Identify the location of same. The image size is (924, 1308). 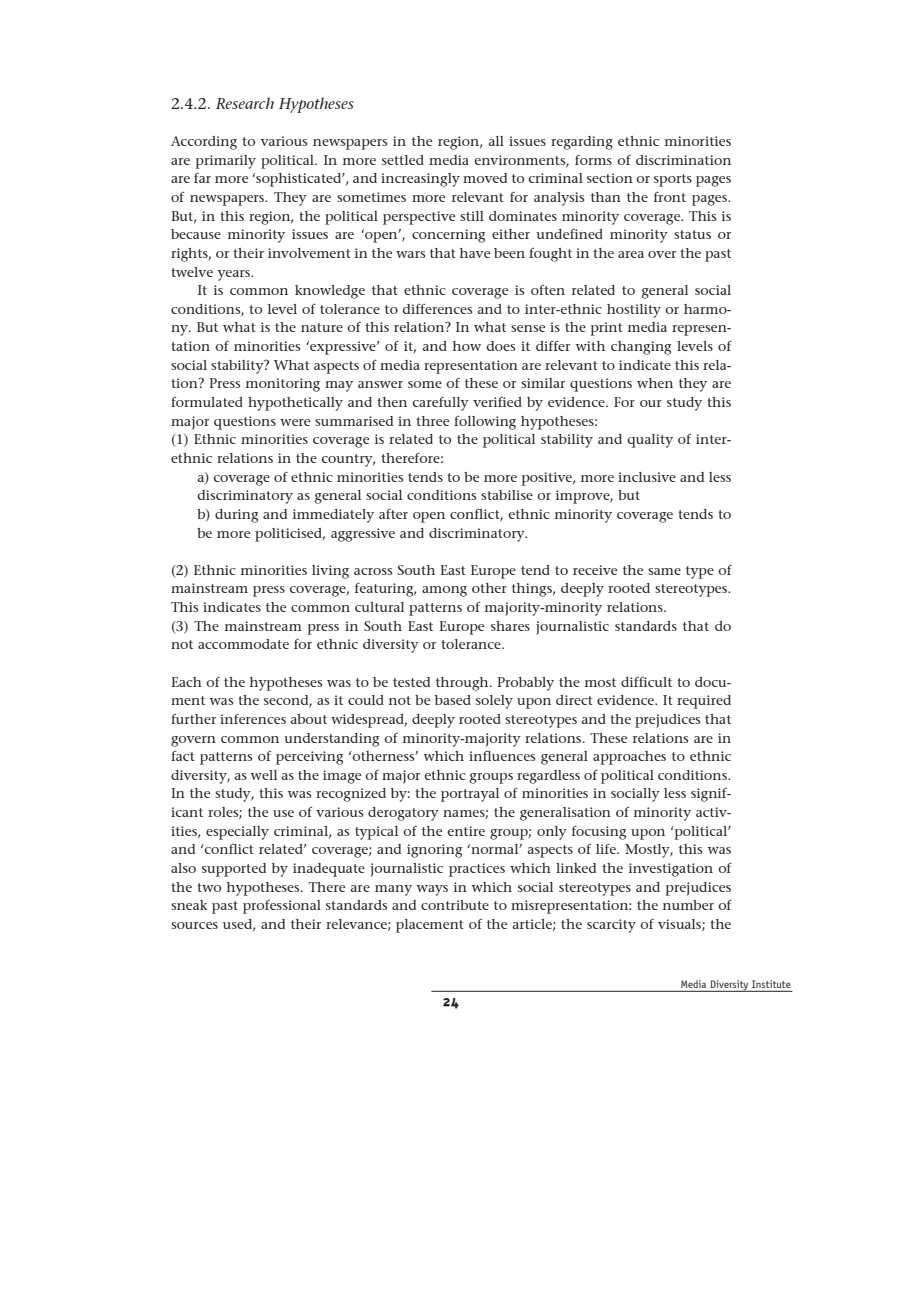
(664, 571).
